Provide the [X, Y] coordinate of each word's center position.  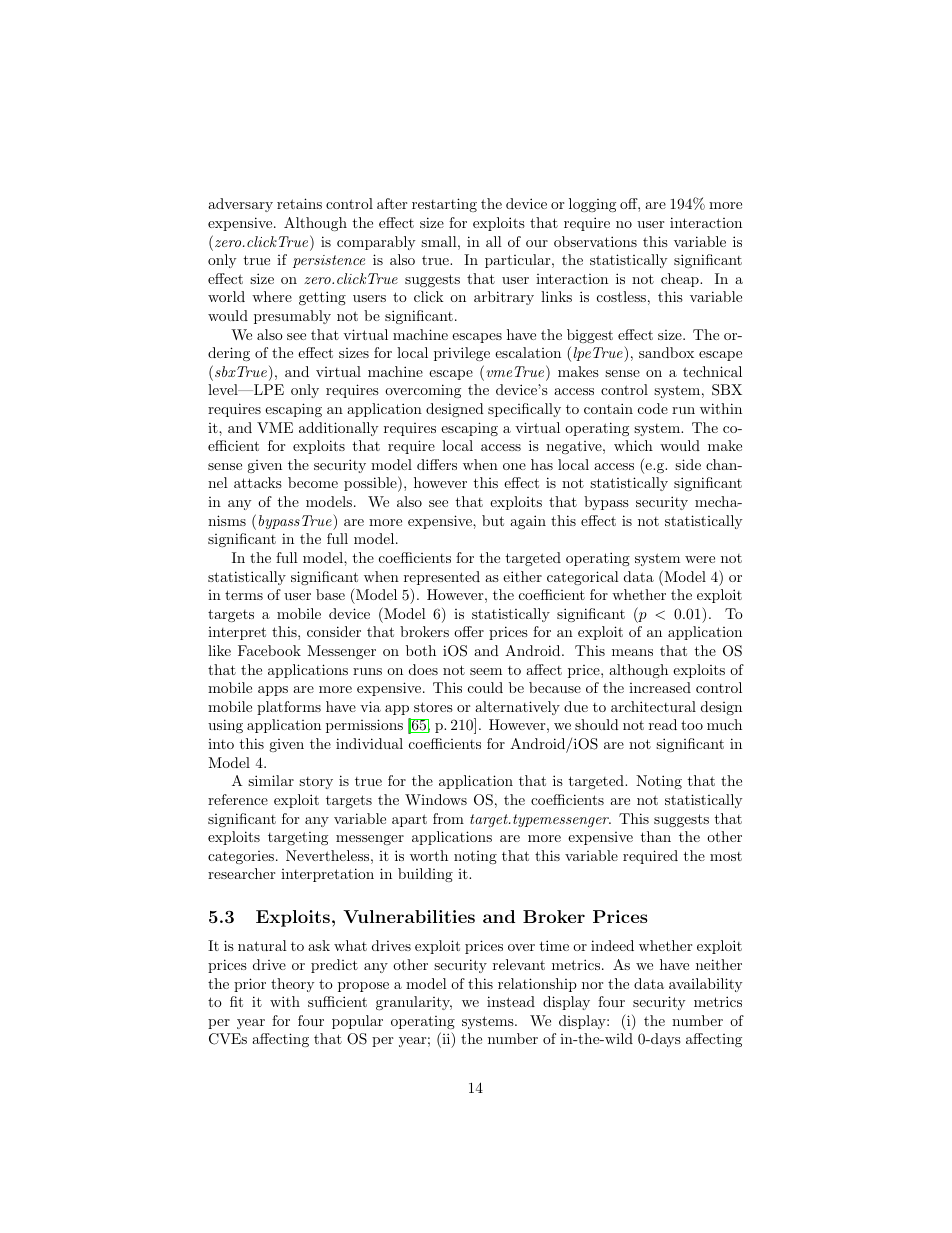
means [632, 652]
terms [244, 595]
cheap [681, 280]
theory [292, 985]
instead [511, 1001]
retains [299, 203]
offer [469, 631]
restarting [444, 205]
